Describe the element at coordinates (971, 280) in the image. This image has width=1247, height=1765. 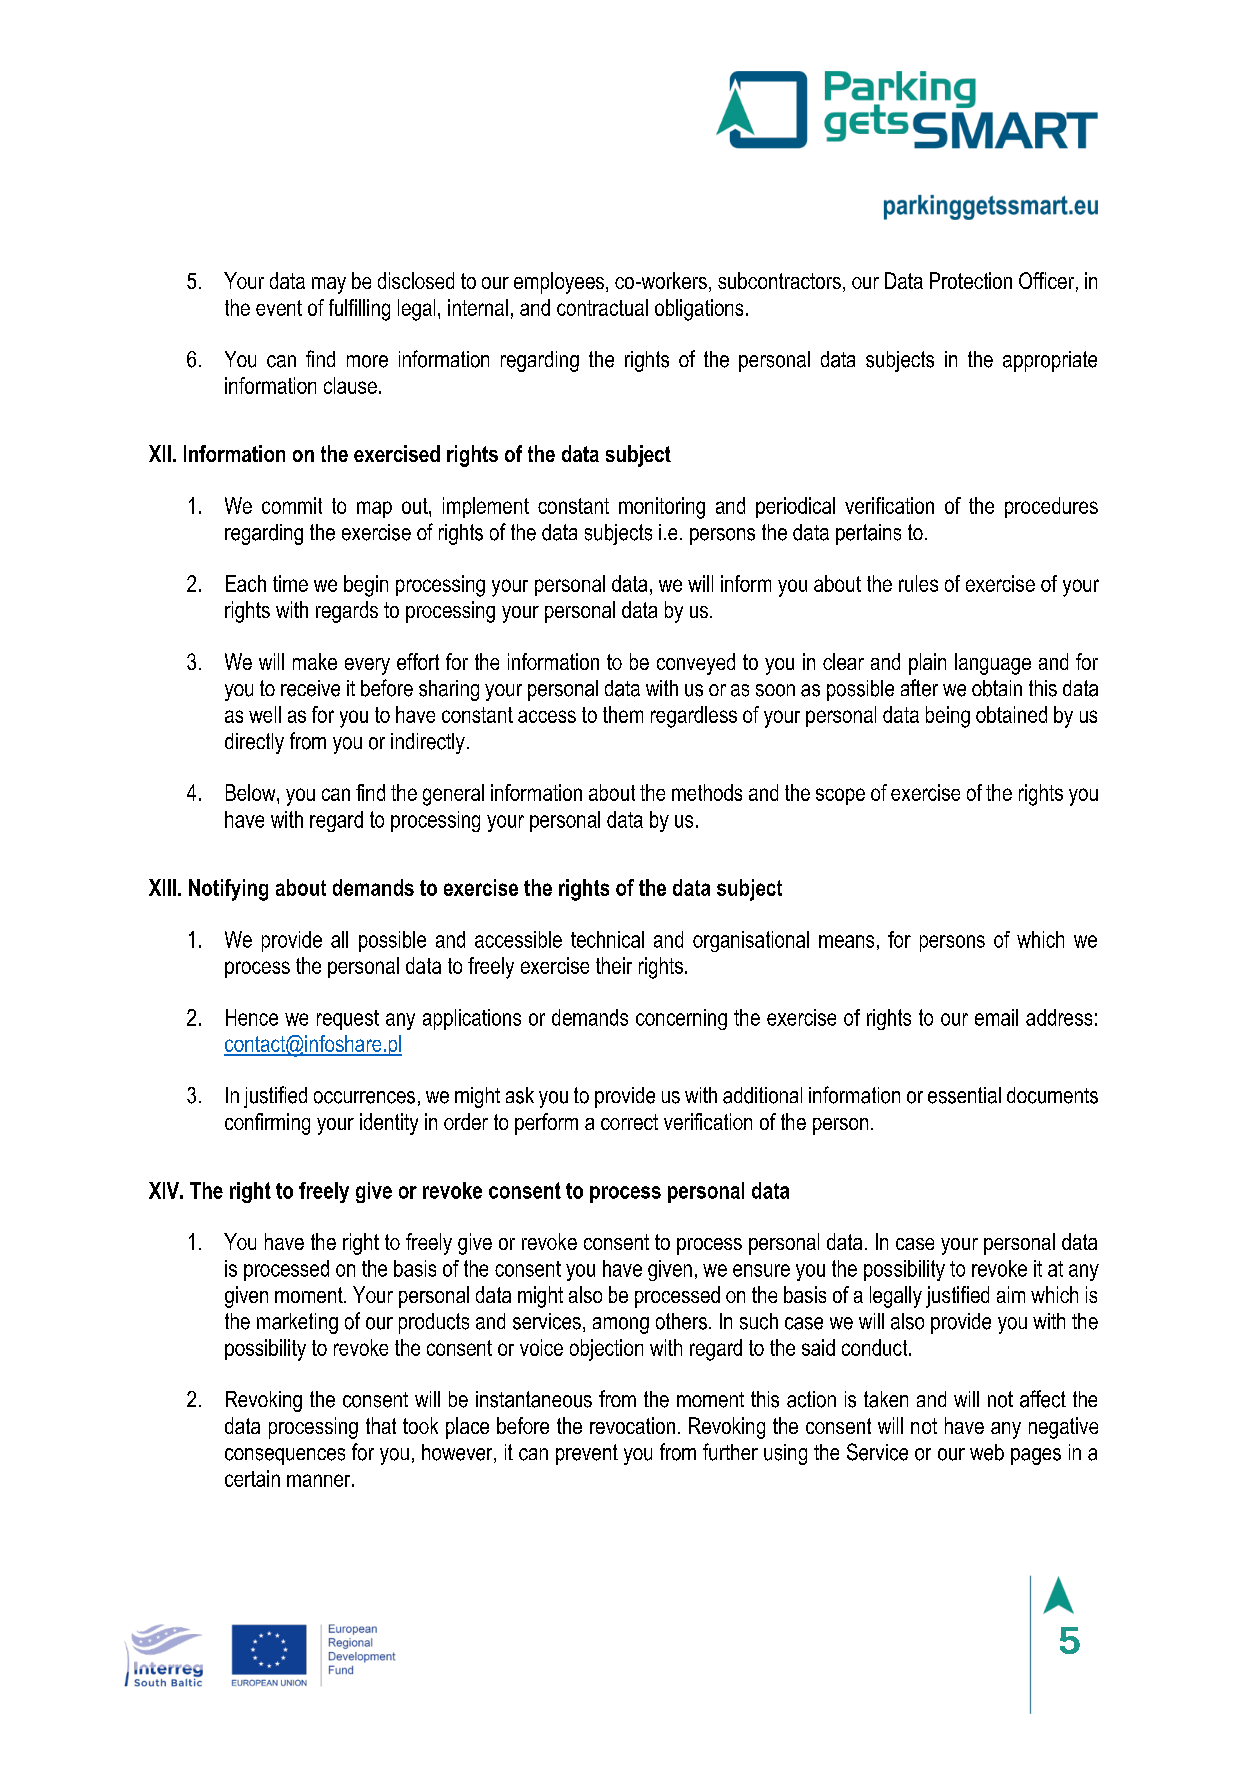
I see `Protection` at that location.
